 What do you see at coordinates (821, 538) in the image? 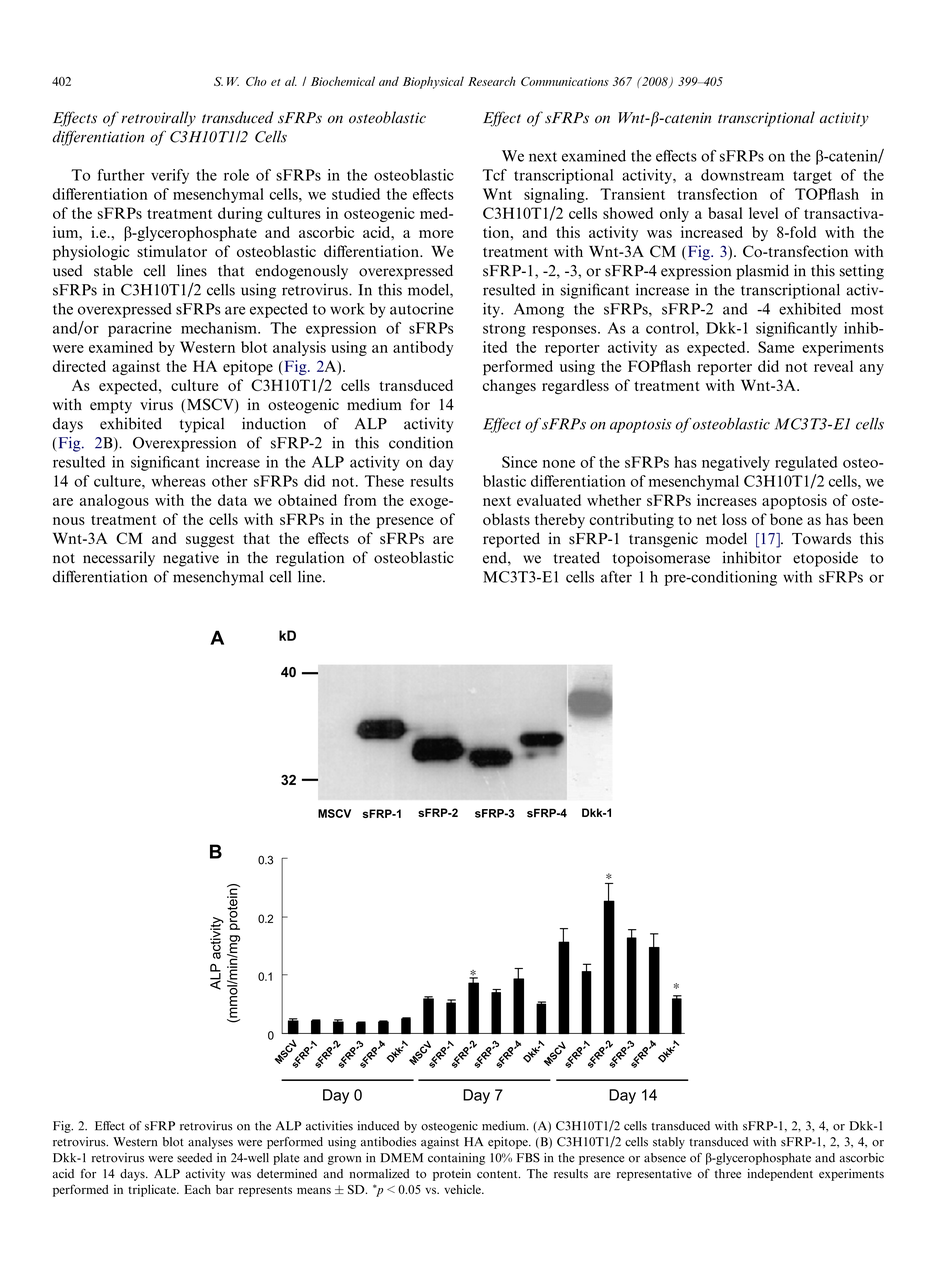
I see `Towards` at bounding box center [821, 538].
